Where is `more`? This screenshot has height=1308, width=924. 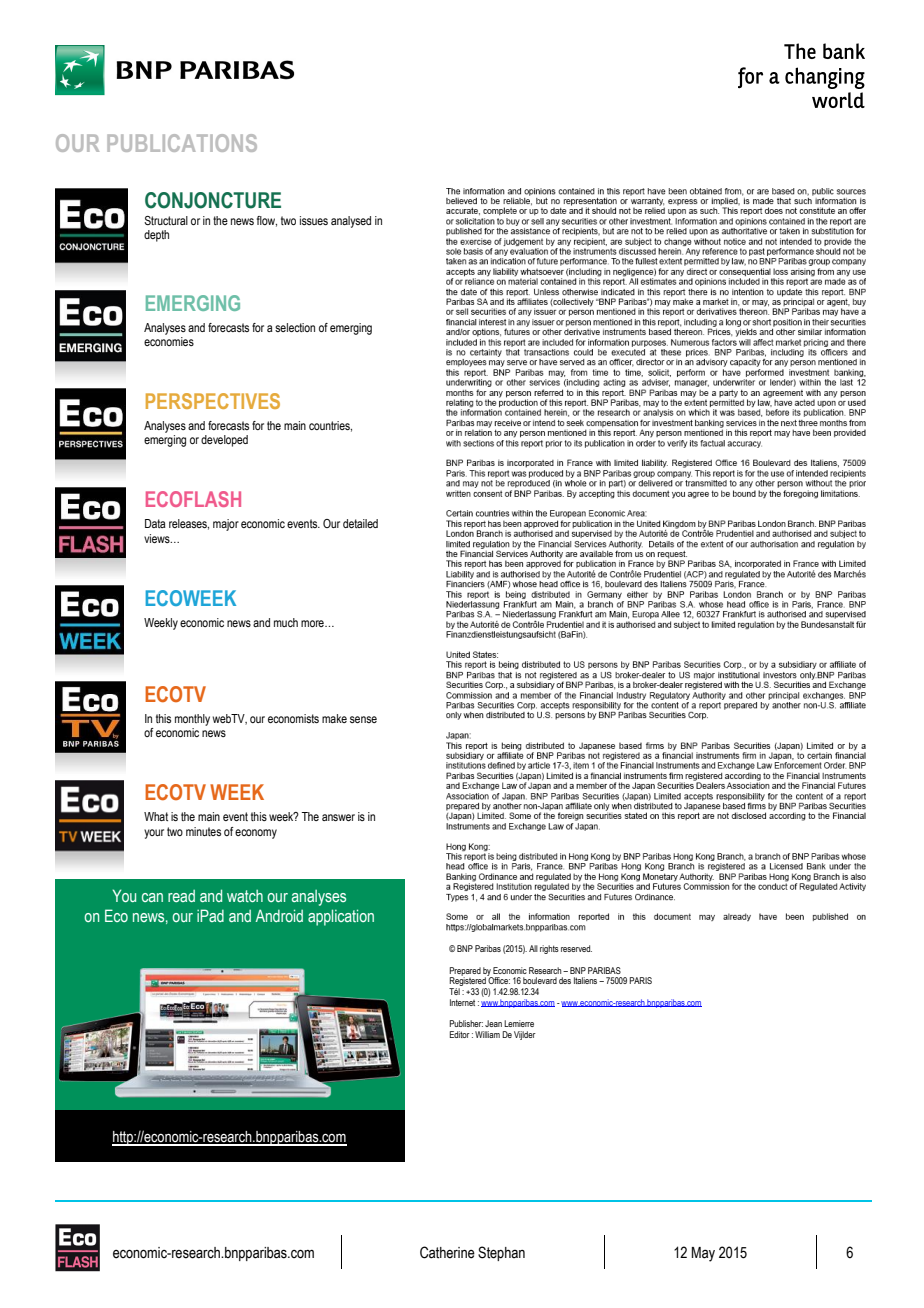 more is located at coordinates (313, 623).
